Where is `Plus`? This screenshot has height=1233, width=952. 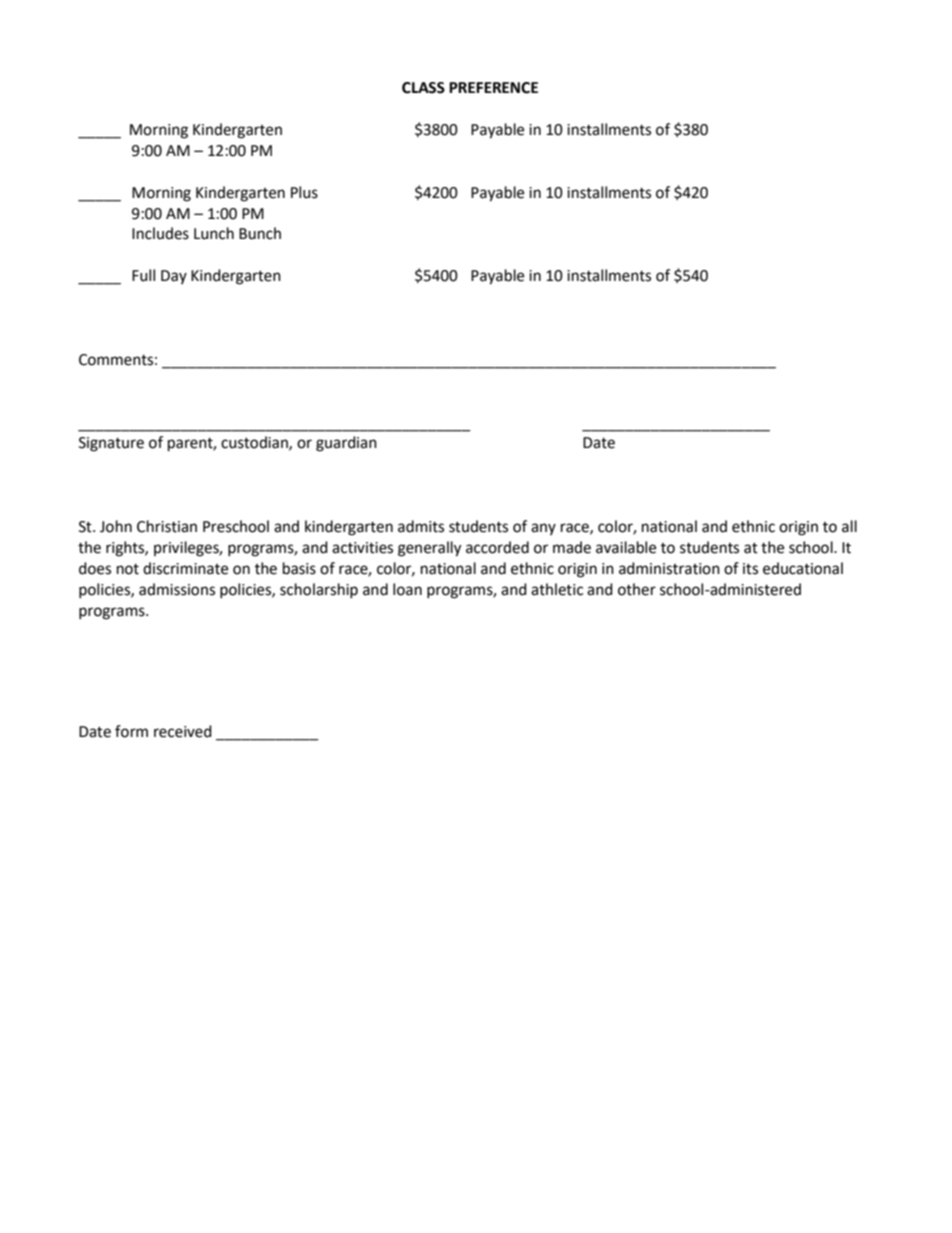 Plus is located at coordinates (304, 192).
